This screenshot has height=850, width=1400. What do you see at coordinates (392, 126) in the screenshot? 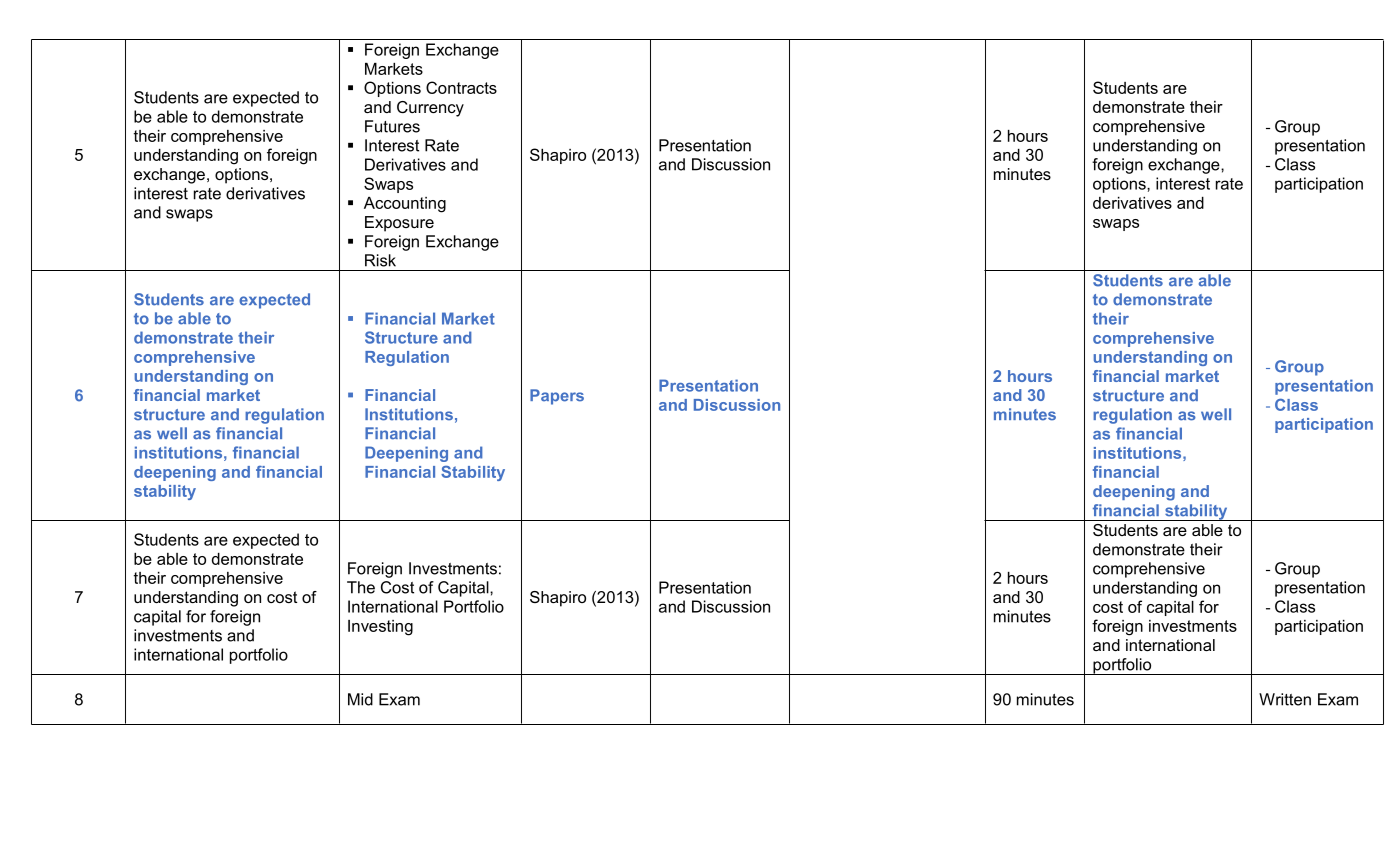
I see `Futures` at bounding box center [392, 126].
